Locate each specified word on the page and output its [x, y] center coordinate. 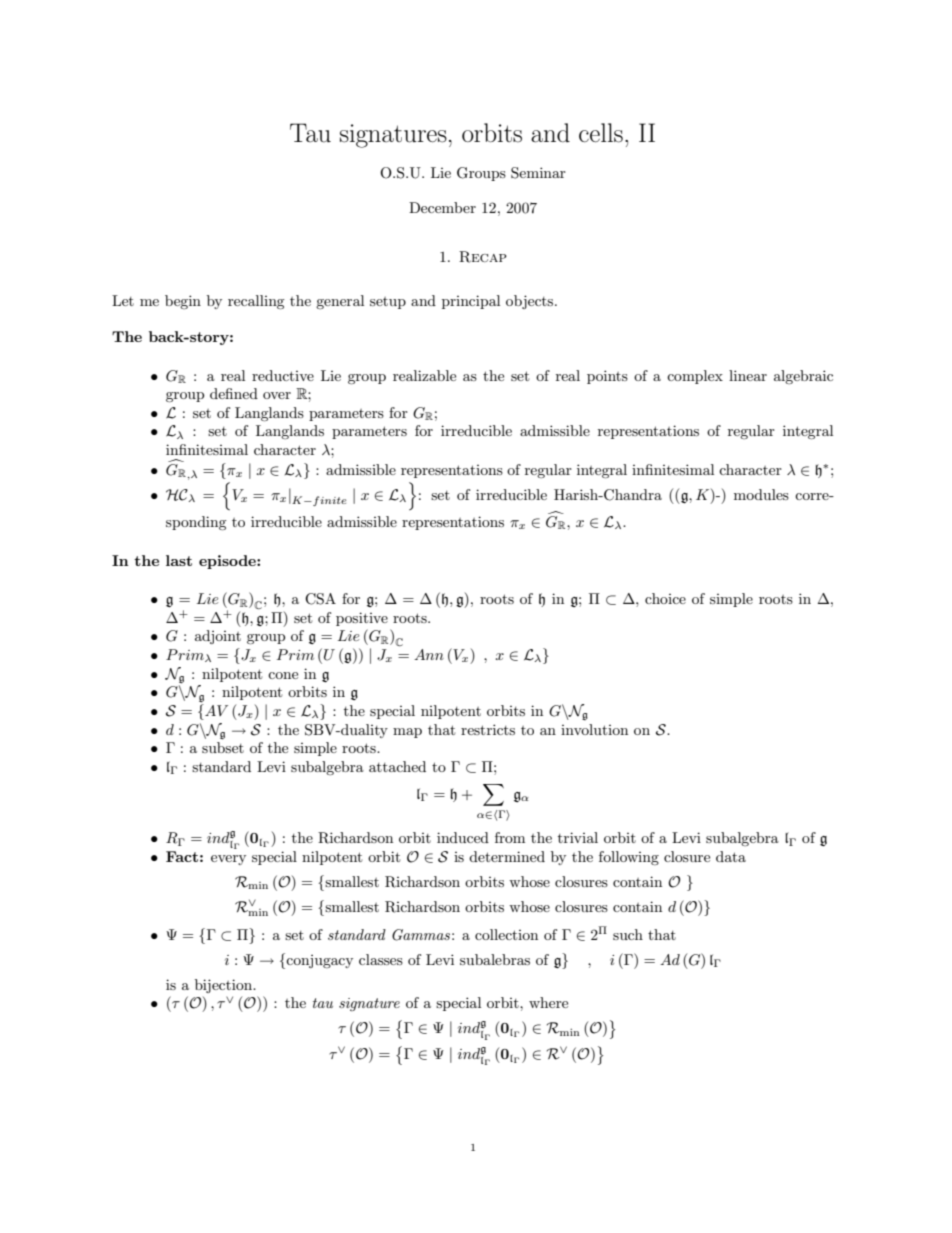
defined [234, 393]
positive [362, 619]
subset [223, 747]
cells [601, 133]
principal [471, 302]
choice [665, 598]
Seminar [538, 173]
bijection [225, 986]
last [179, 560]
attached [397, 766]
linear [748, 375]
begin [183, 302]
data [731, 856]
